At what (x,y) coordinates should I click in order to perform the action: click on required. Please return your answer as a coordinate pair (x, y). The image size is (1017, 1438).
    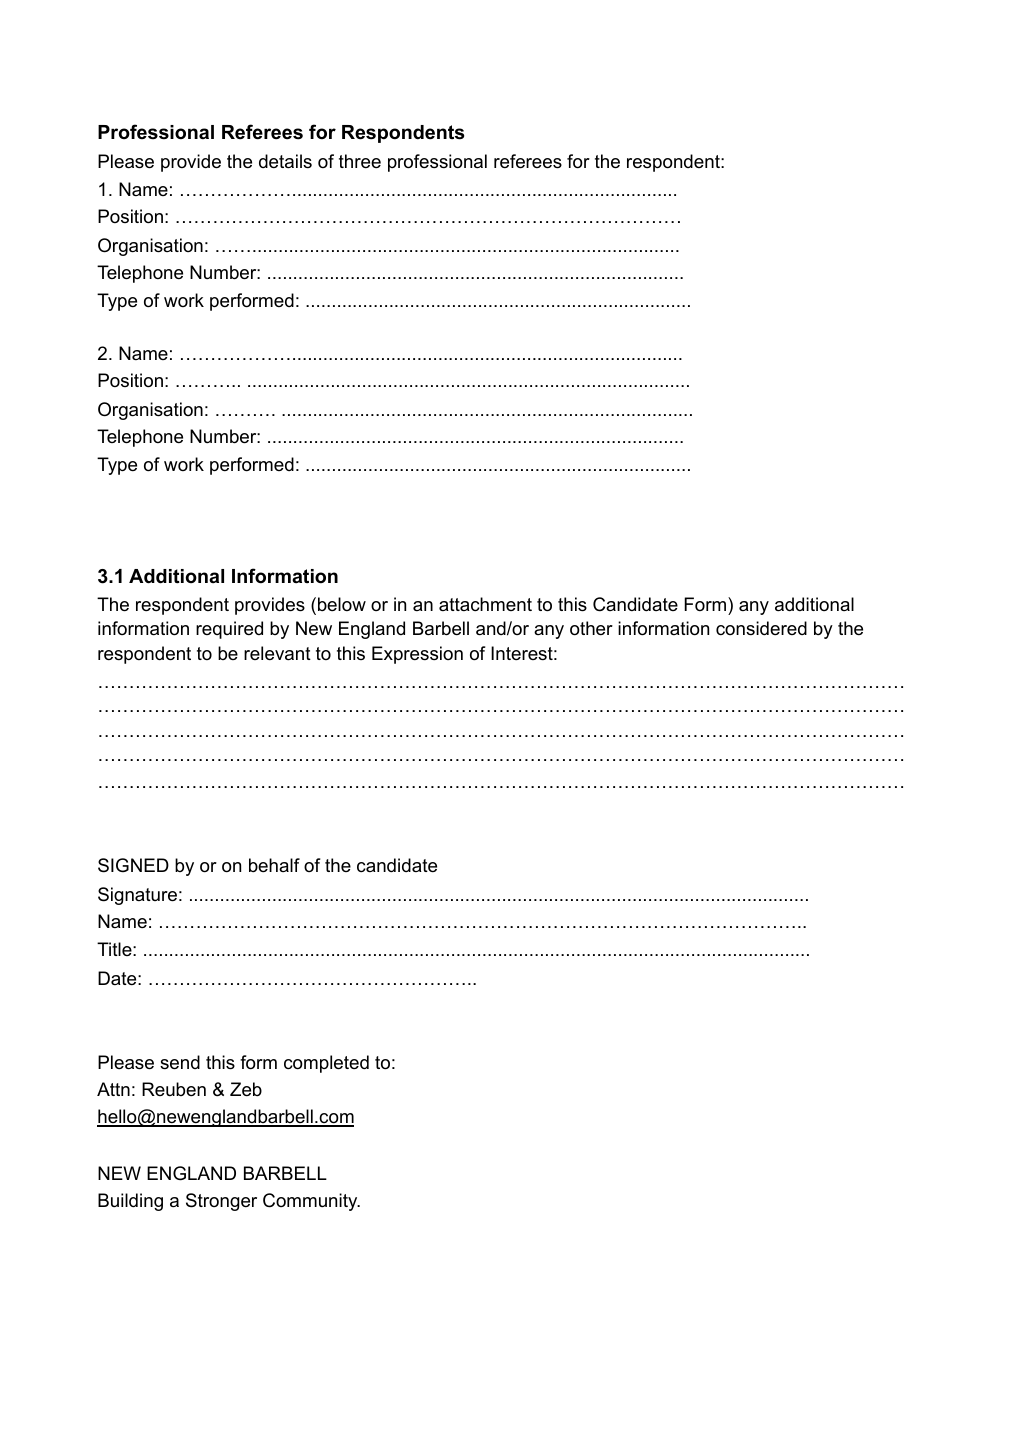
    Looking at the image, I should click on (229, 630).
